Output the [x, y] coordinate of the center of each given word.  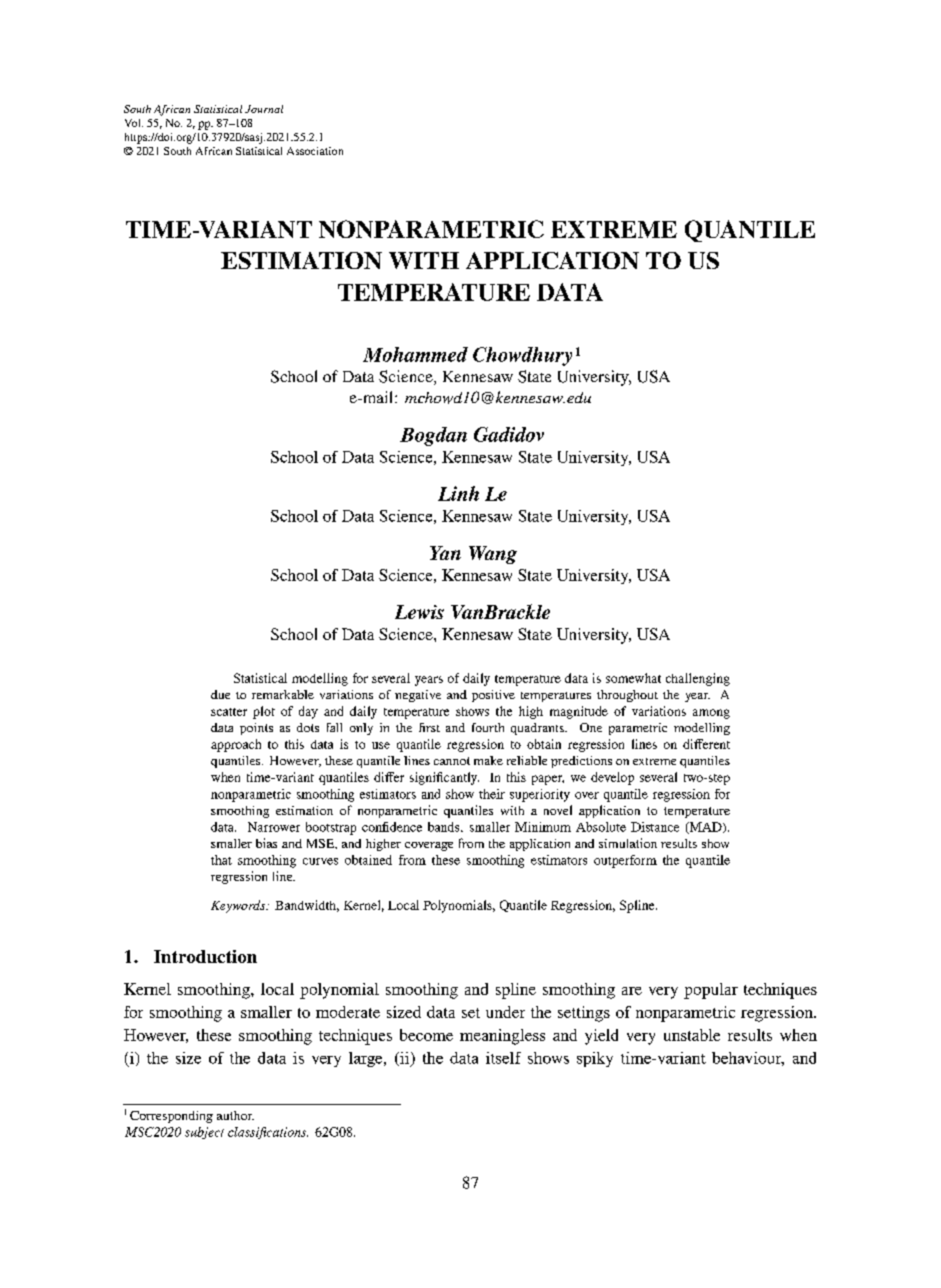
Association [315, 151]
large [367, 1059]
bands [445, 827]
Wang [493, 555]
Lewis [419, 612]
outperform [625, 861]
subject [204, 1133]
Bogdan [433, 436]
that [221, 860]
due [220, 694]
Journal [264, 109]
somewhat [633, 678]
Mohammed [415, 354]
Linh [458, 493]
